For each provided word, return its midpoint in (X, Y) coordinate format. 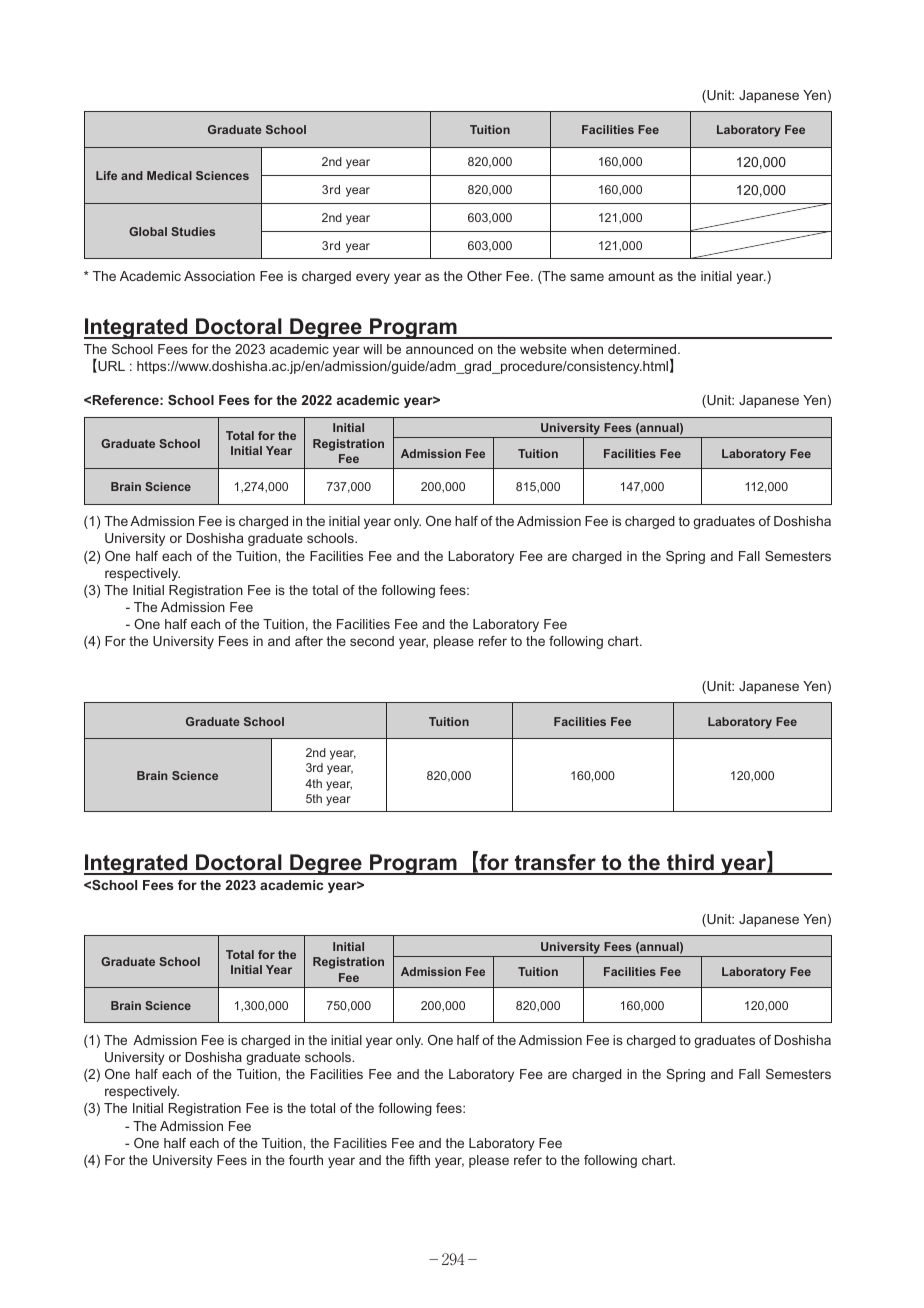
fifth (419, 1160)
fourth (306, 1160)
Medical (169, 175)
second (372, 641)
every (373, 278)
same (587, 277)
